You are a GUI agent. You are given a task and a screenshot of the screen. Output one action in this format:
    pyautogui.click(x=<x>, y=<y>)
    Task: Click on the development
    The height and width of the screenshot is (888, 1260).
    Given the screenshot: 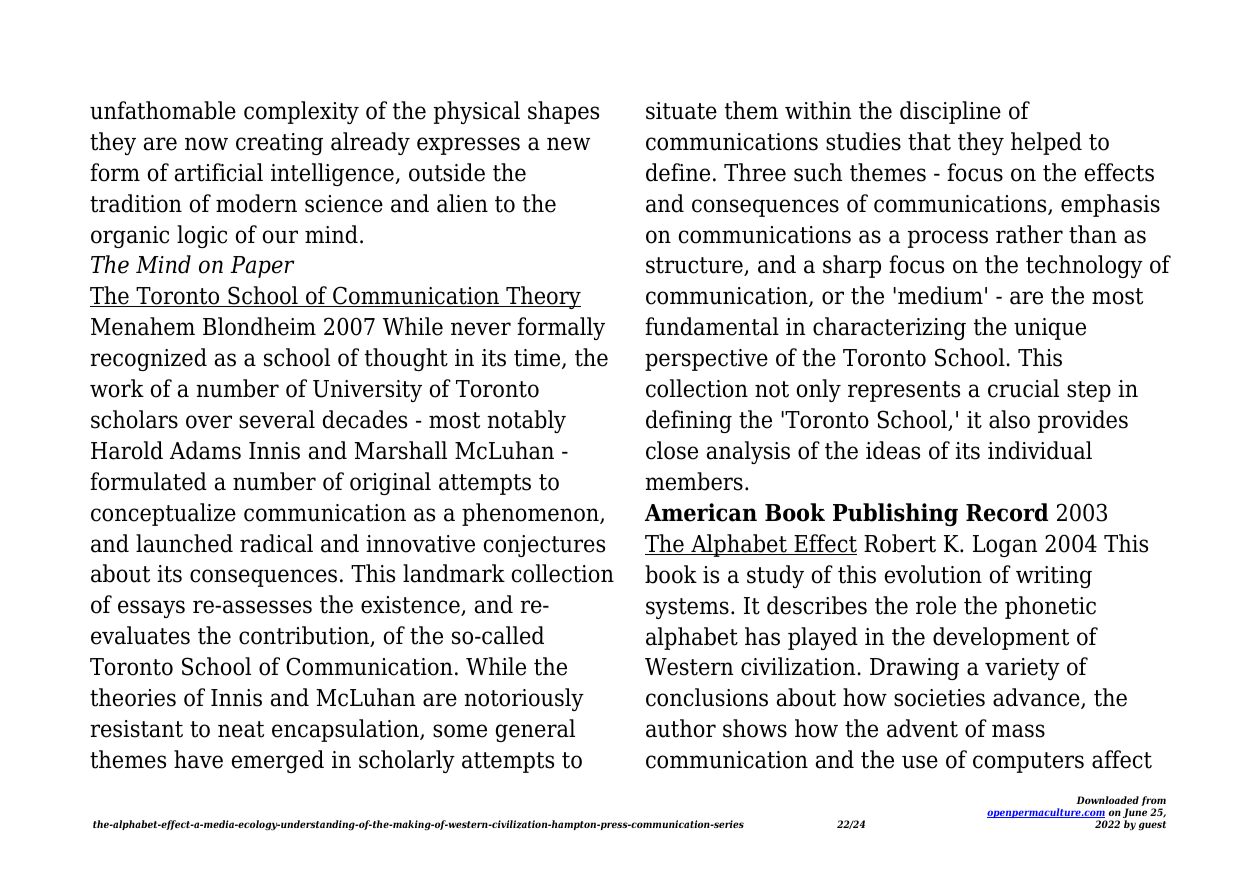 What is the action you would take?
    pyautogui.click(x=1001, y=638)
